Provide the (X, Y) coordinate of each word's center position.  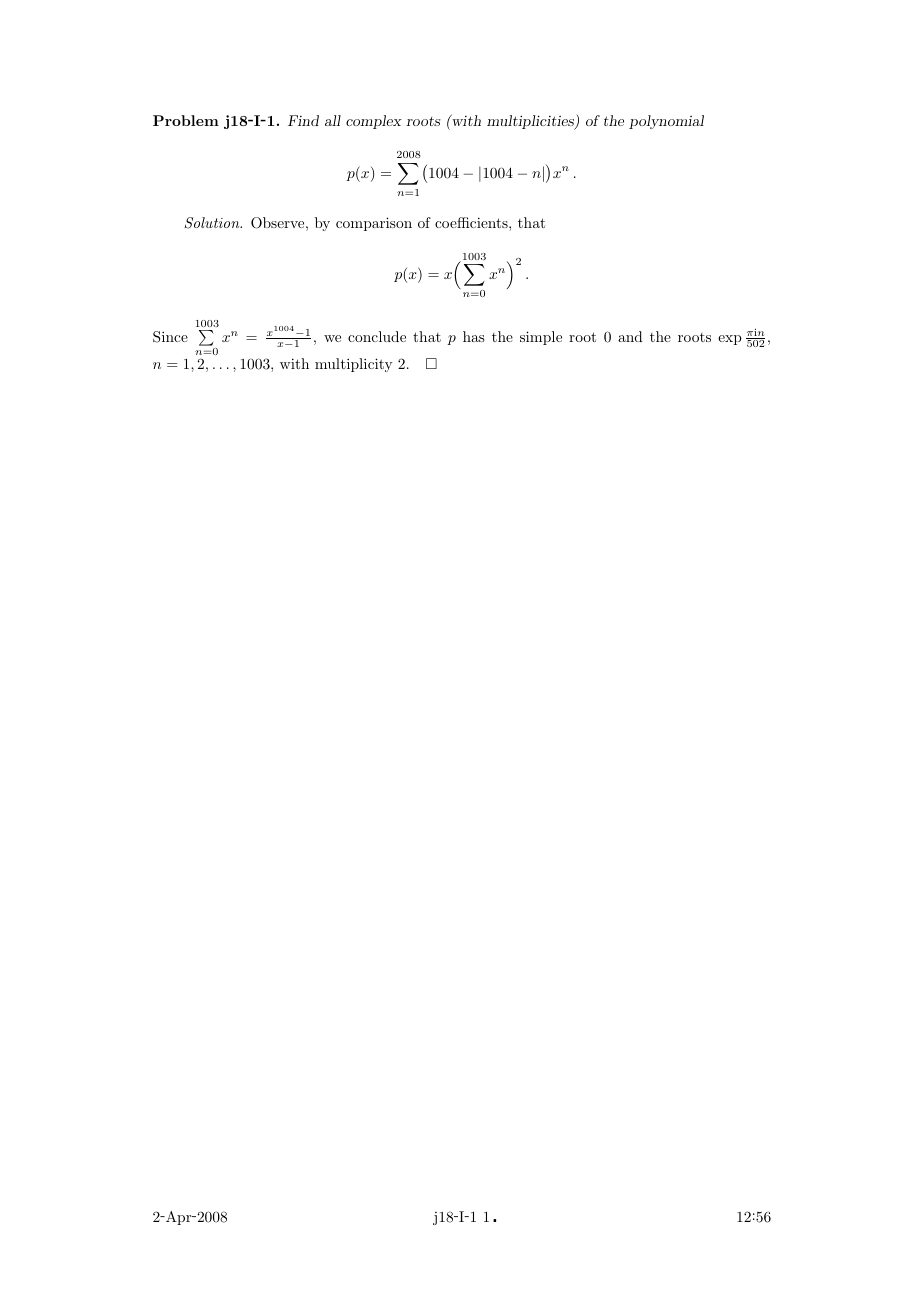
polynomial (666, 122)
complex (374, 122)
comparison (374, 224)
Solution (213, 223)
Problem (186, 120)
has (474, 336)
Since (170, 337)
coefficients (472, 222)
